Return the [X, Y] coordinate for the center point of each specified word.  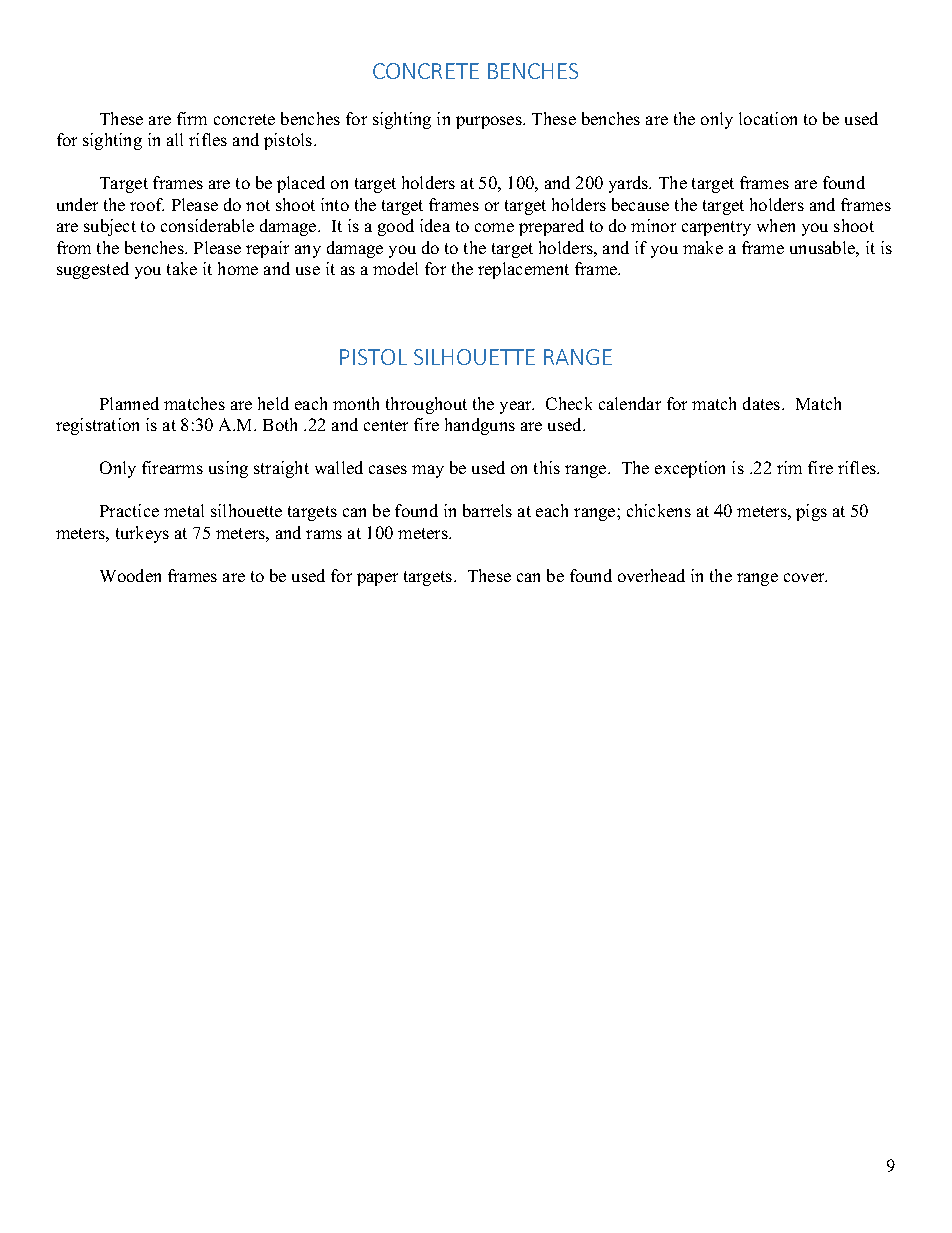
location [768, 118]
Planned [129, 403]
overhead [651, 575]
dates [763, 403]
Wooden [130, 575]
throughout [426, 405]
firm [192, 118]
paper [377, 579]
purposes [490, 122]
